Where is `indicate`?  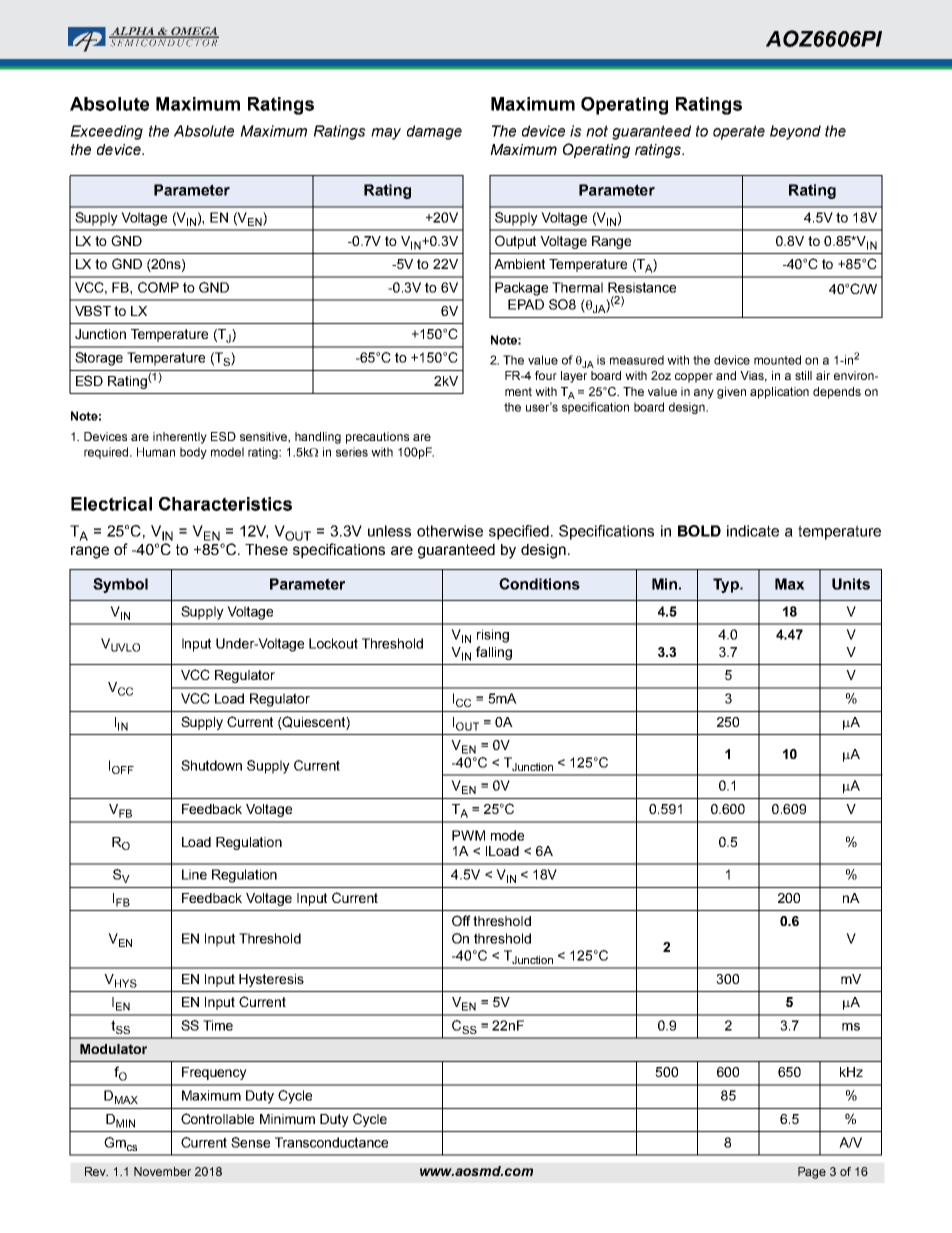 indicate is located at coordinates (753, 531).
